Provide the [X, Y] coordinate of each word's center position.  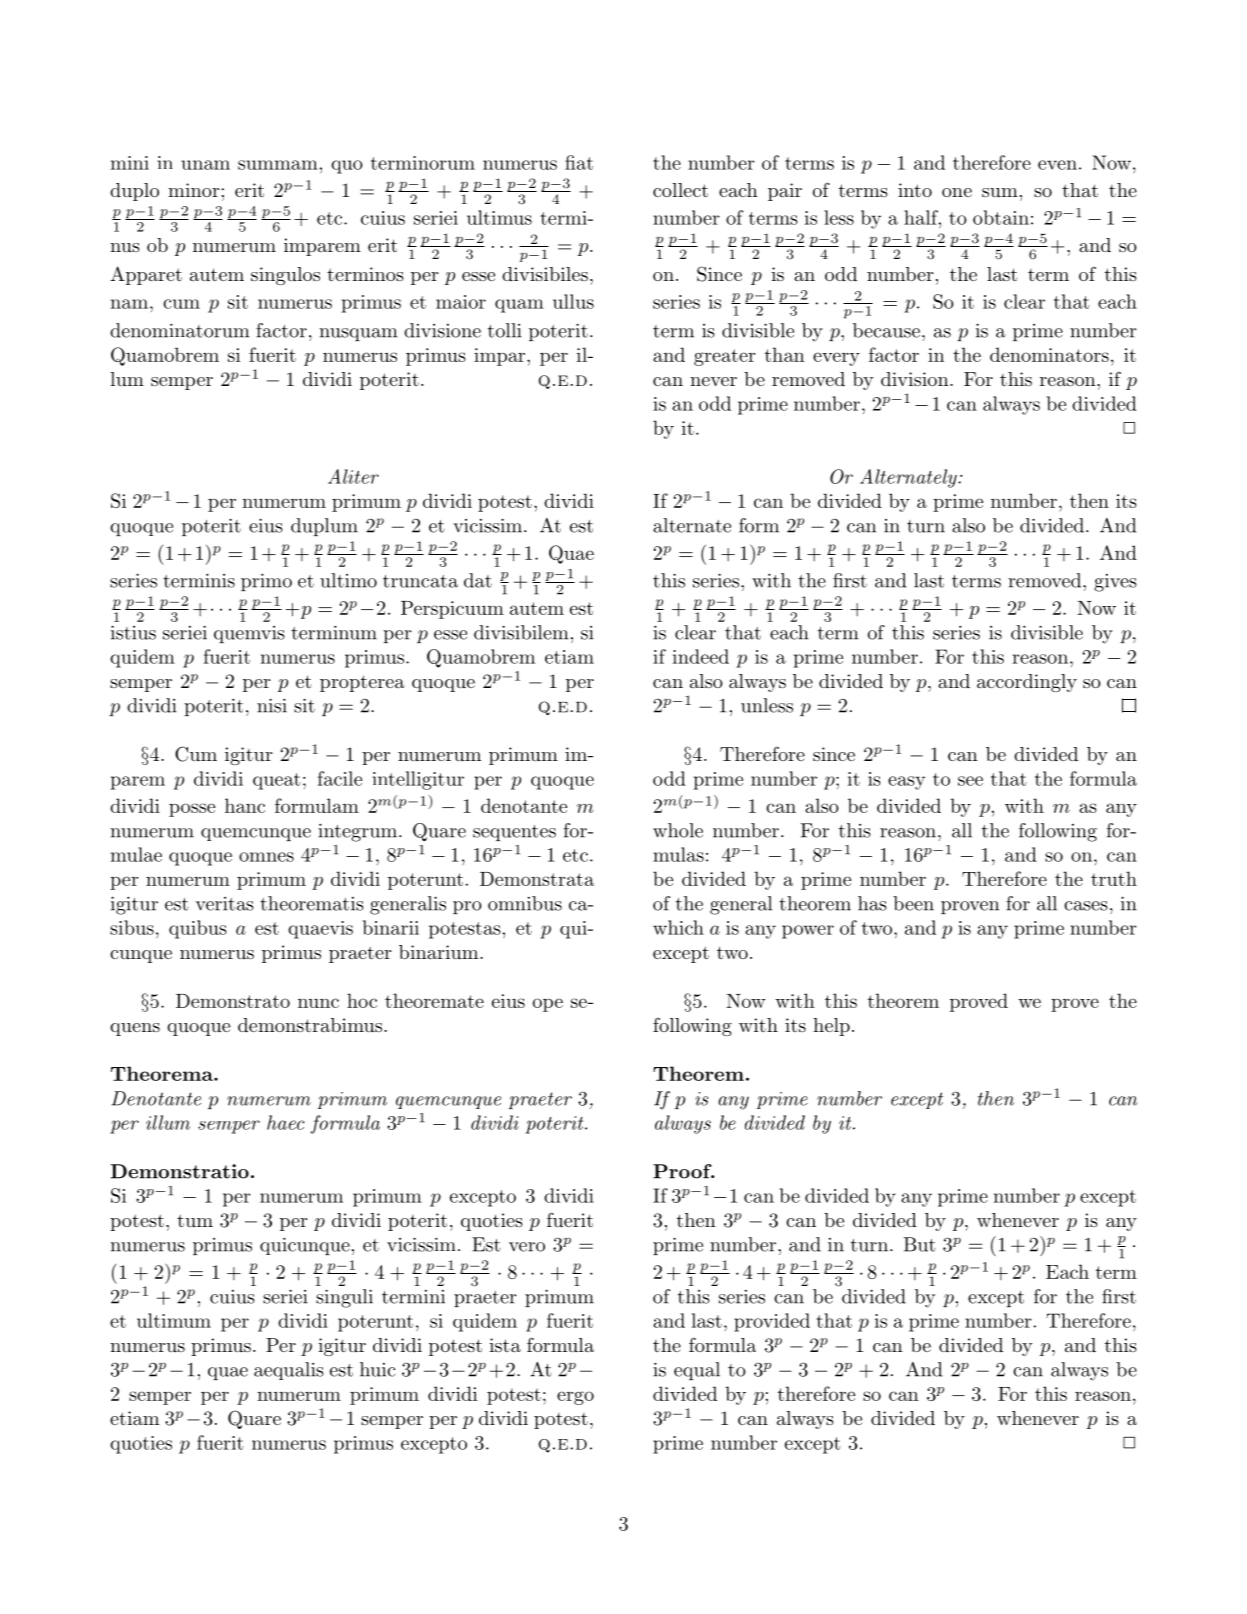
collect [680, 190]
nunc [318, 1003]
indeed [701, 656]
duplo [134, 192]
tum [195, 1220]
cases [1086, 906]
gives [1115, 583]
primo [266, 582]
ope [548, 1005]
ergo [575, 1398]
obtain [1001, 217]
